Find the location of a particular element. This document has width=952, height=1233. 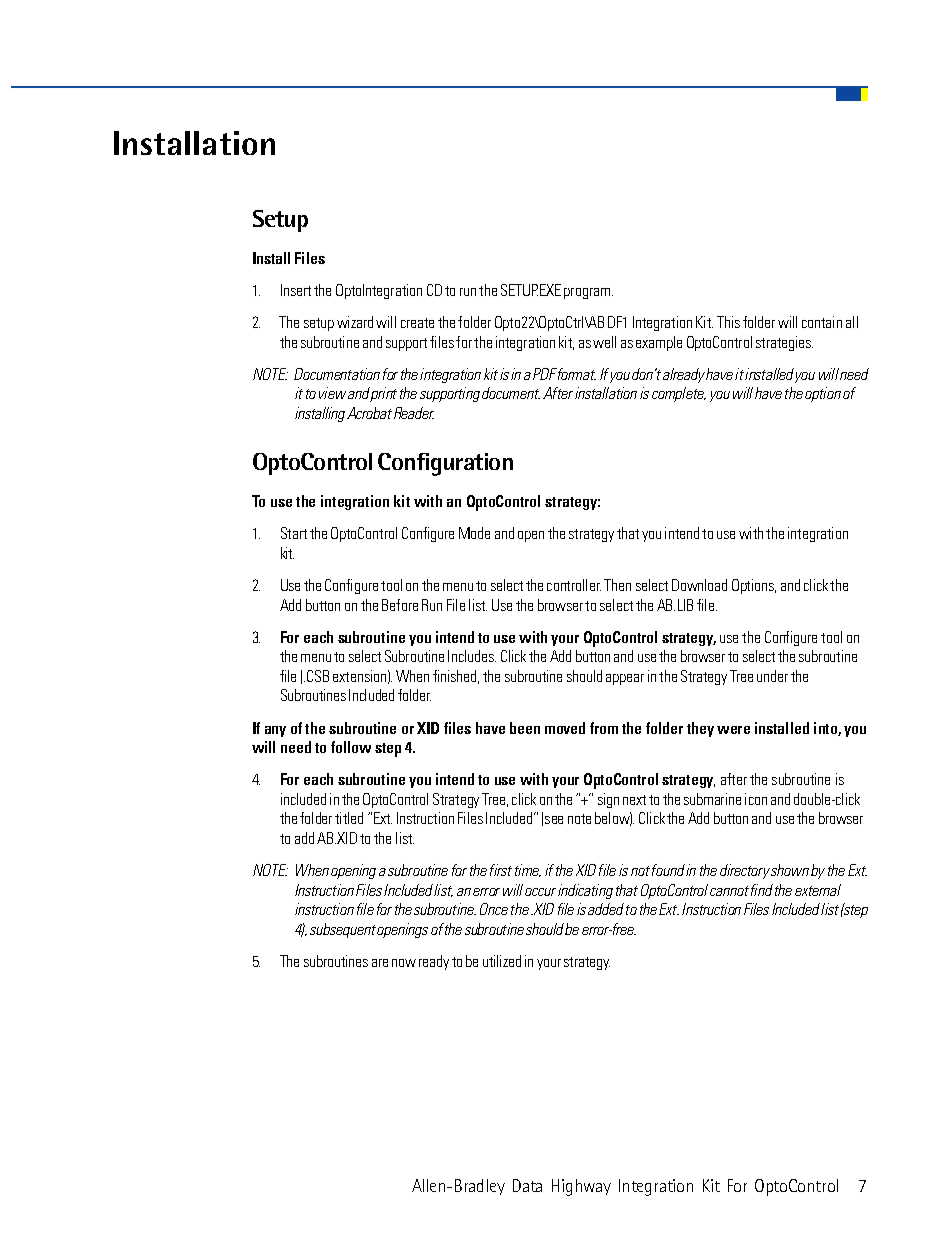

wizard is located at coordinates (355, 322).
